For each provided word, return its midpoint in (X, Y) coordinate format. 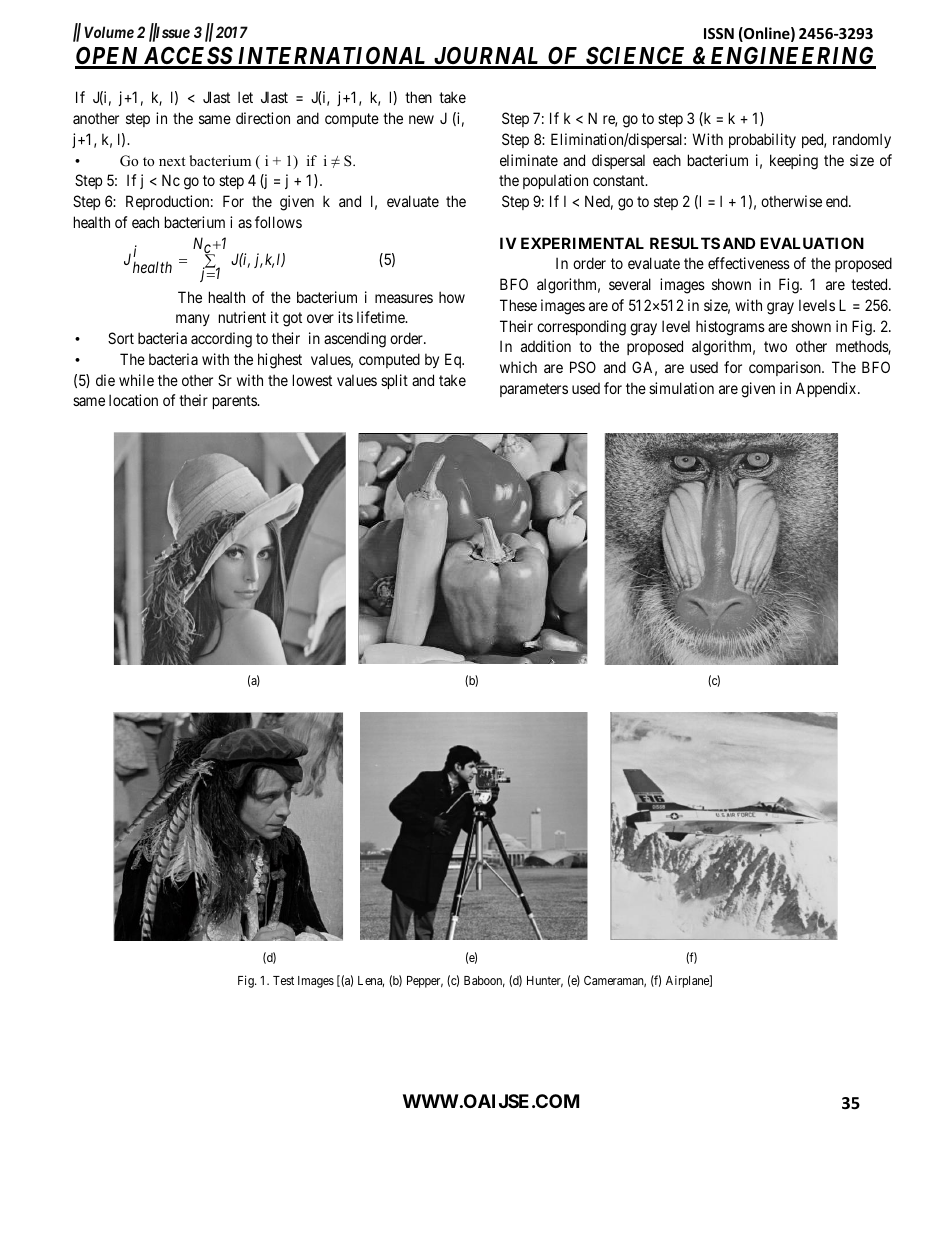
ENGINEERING (792, 57)
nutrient (242, 317)
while (136, 380)
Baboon (484, 981)
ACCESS (188, 57)
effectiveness (749, 263)
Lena (371, 981)
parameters (534, 390)
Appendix (827, 389)
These (518, 305)
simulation (681, 388)
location (133, 400)
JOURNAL (487, 57)
